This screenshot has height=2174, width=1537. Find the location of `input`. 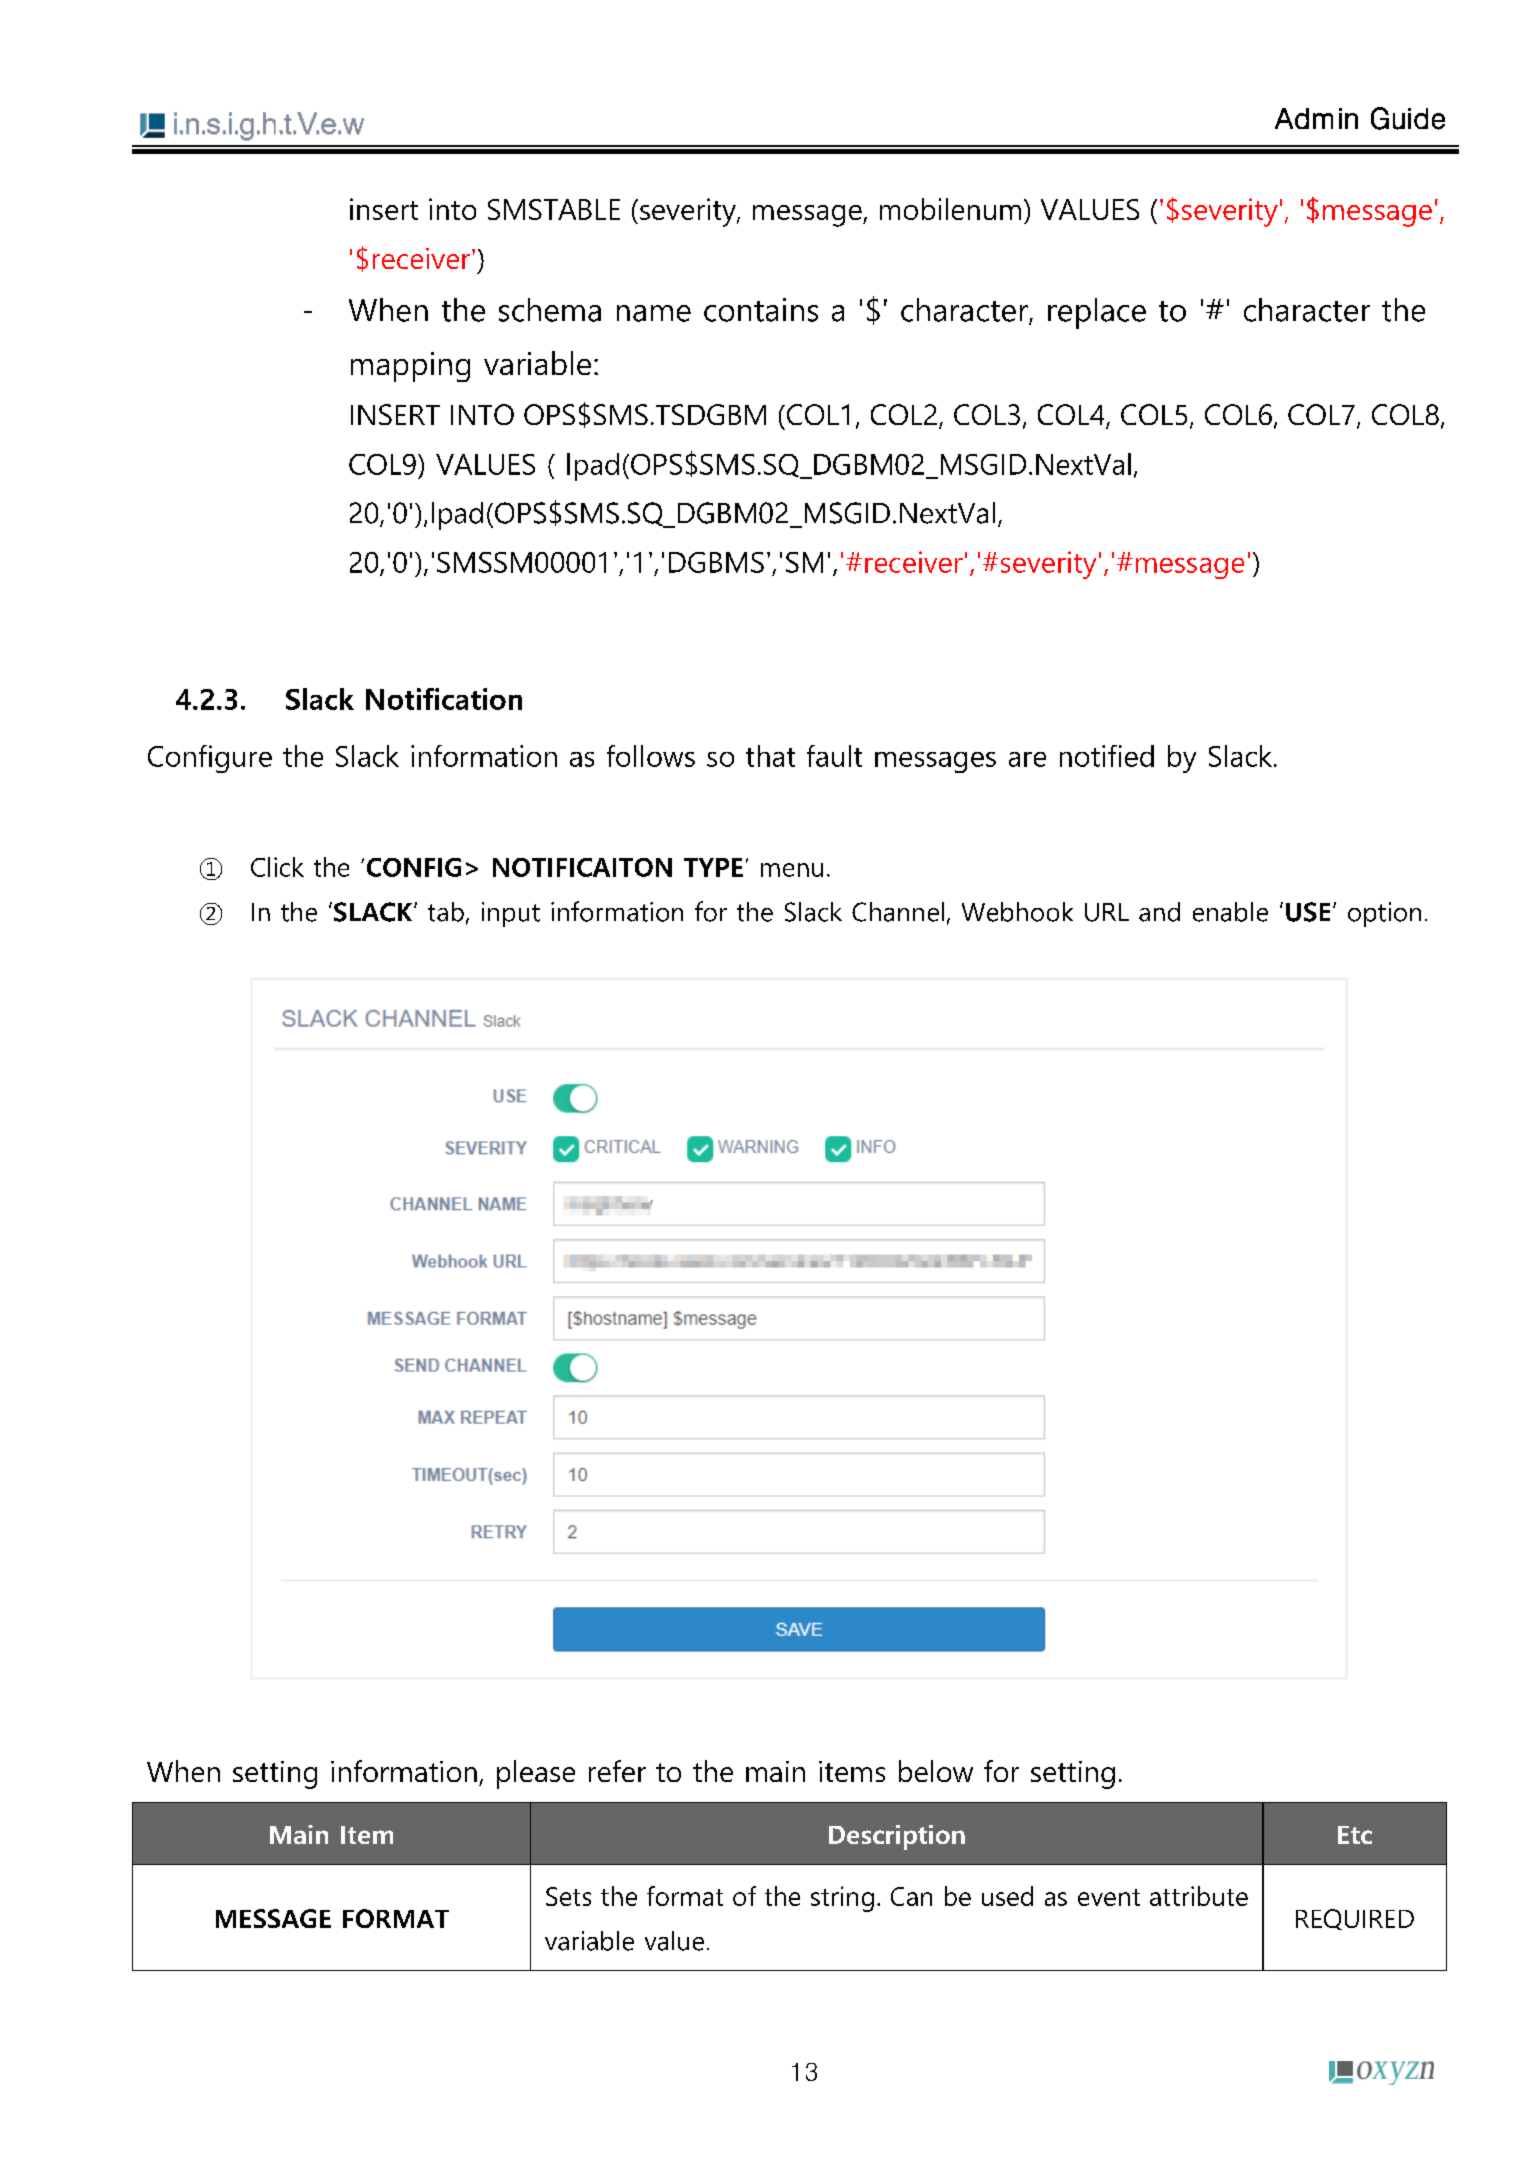

input is located at coordinates (511, 914).
